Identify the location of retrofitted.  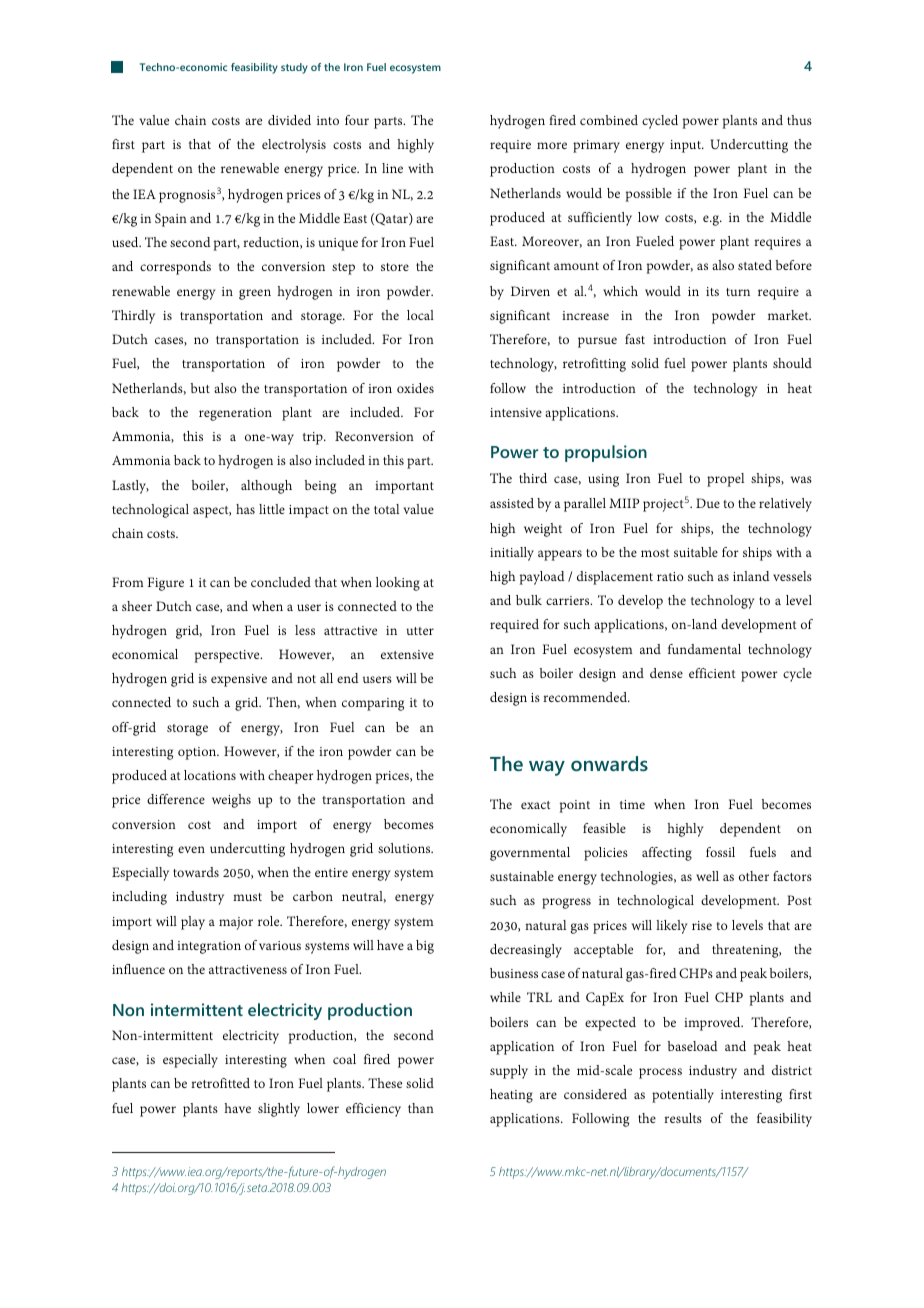
(220, 1083).
